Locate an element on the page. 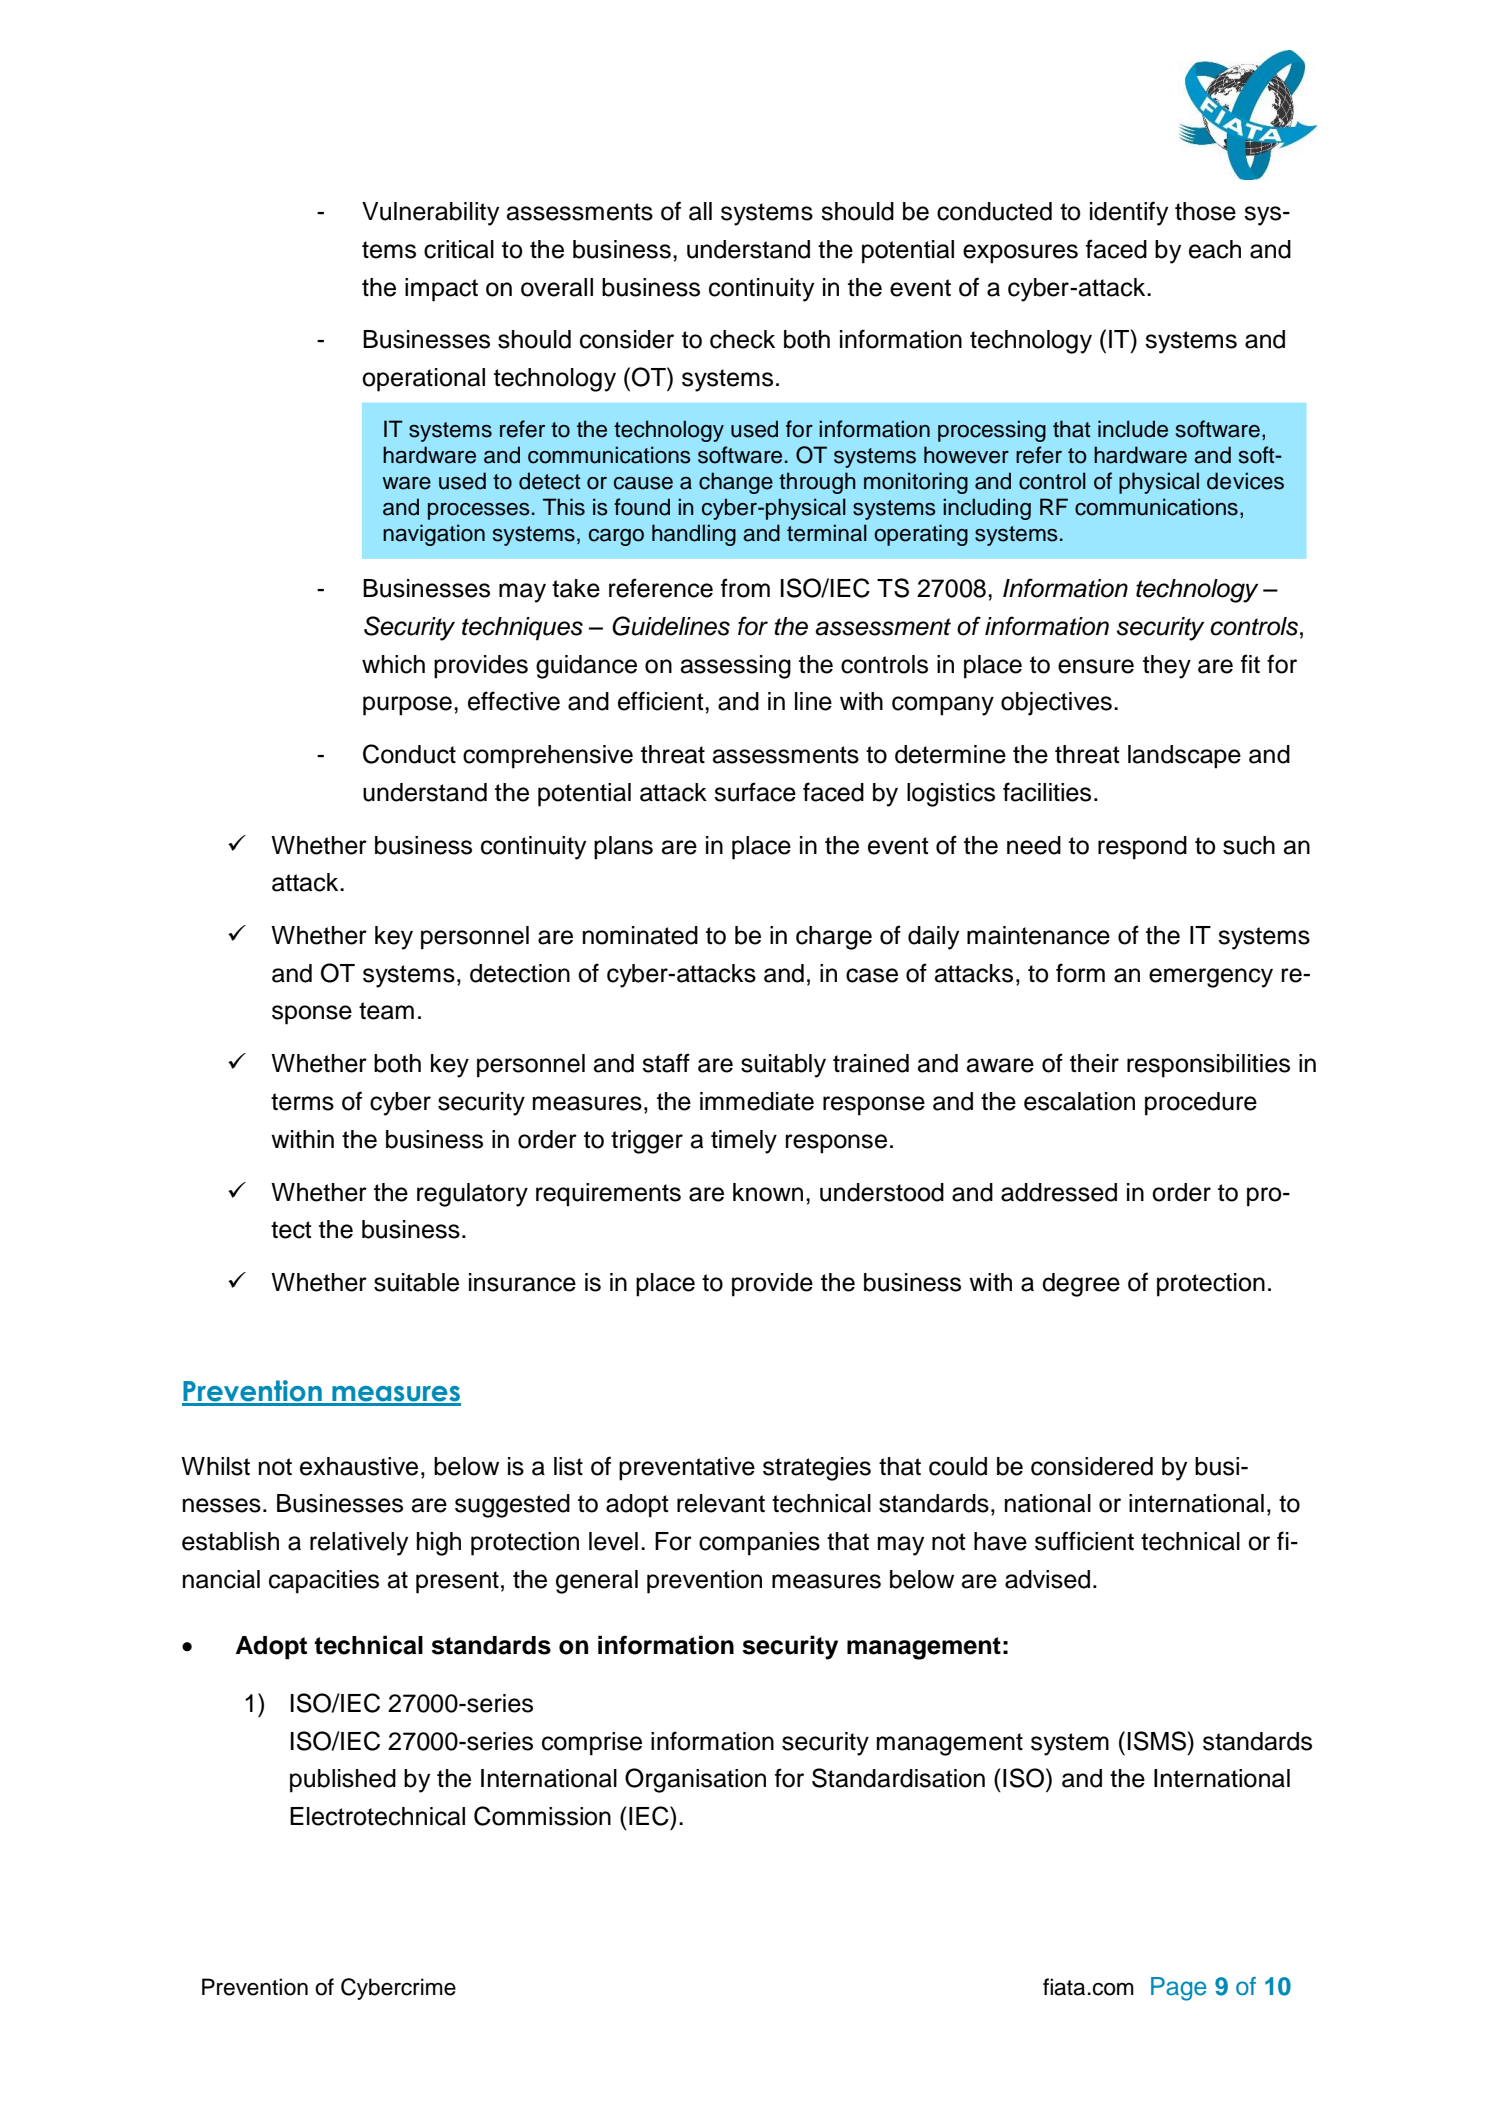  immediate is located at coordinates (757, 1101).
